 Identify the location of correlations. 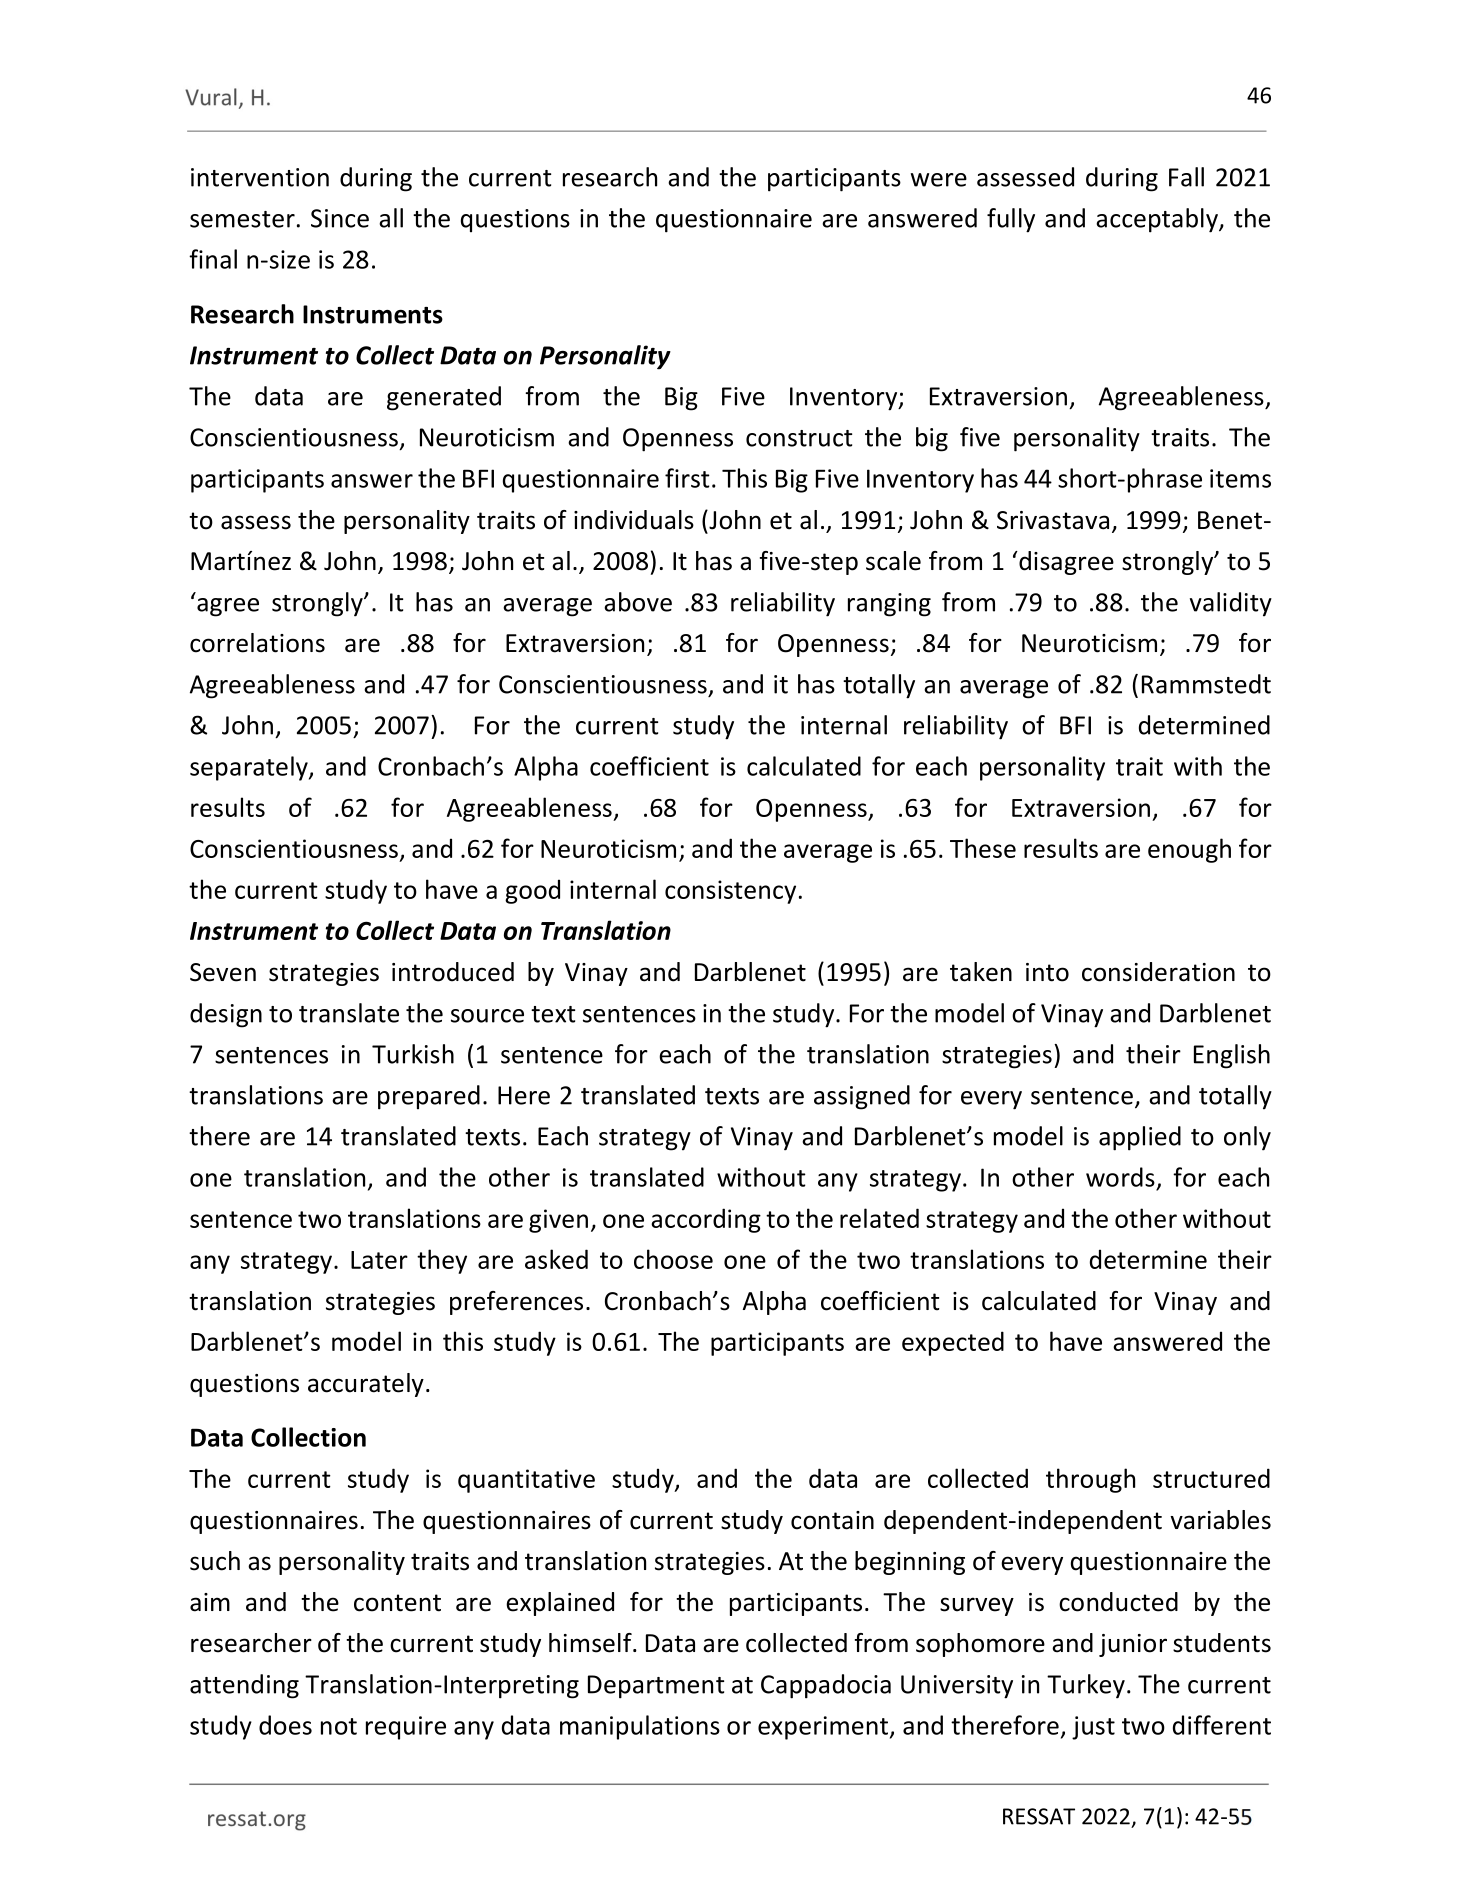
(257, 643).
